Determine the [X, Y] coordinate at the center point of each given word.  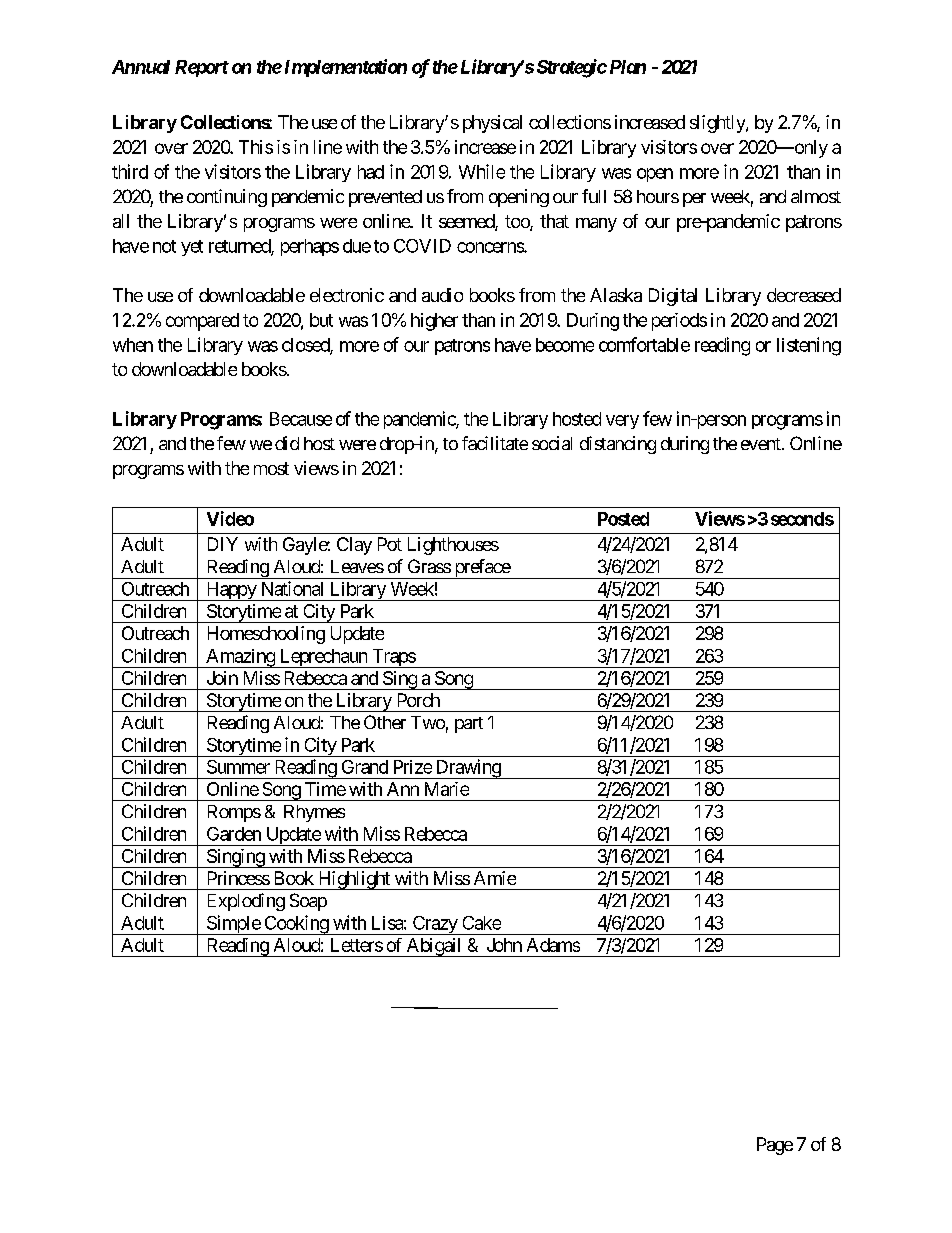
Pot [390, 544]
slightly [718, 124]
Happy [231, 591]
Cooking [296, 925]
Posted [623, 519]
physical [492, 124]
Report [202, 68]
